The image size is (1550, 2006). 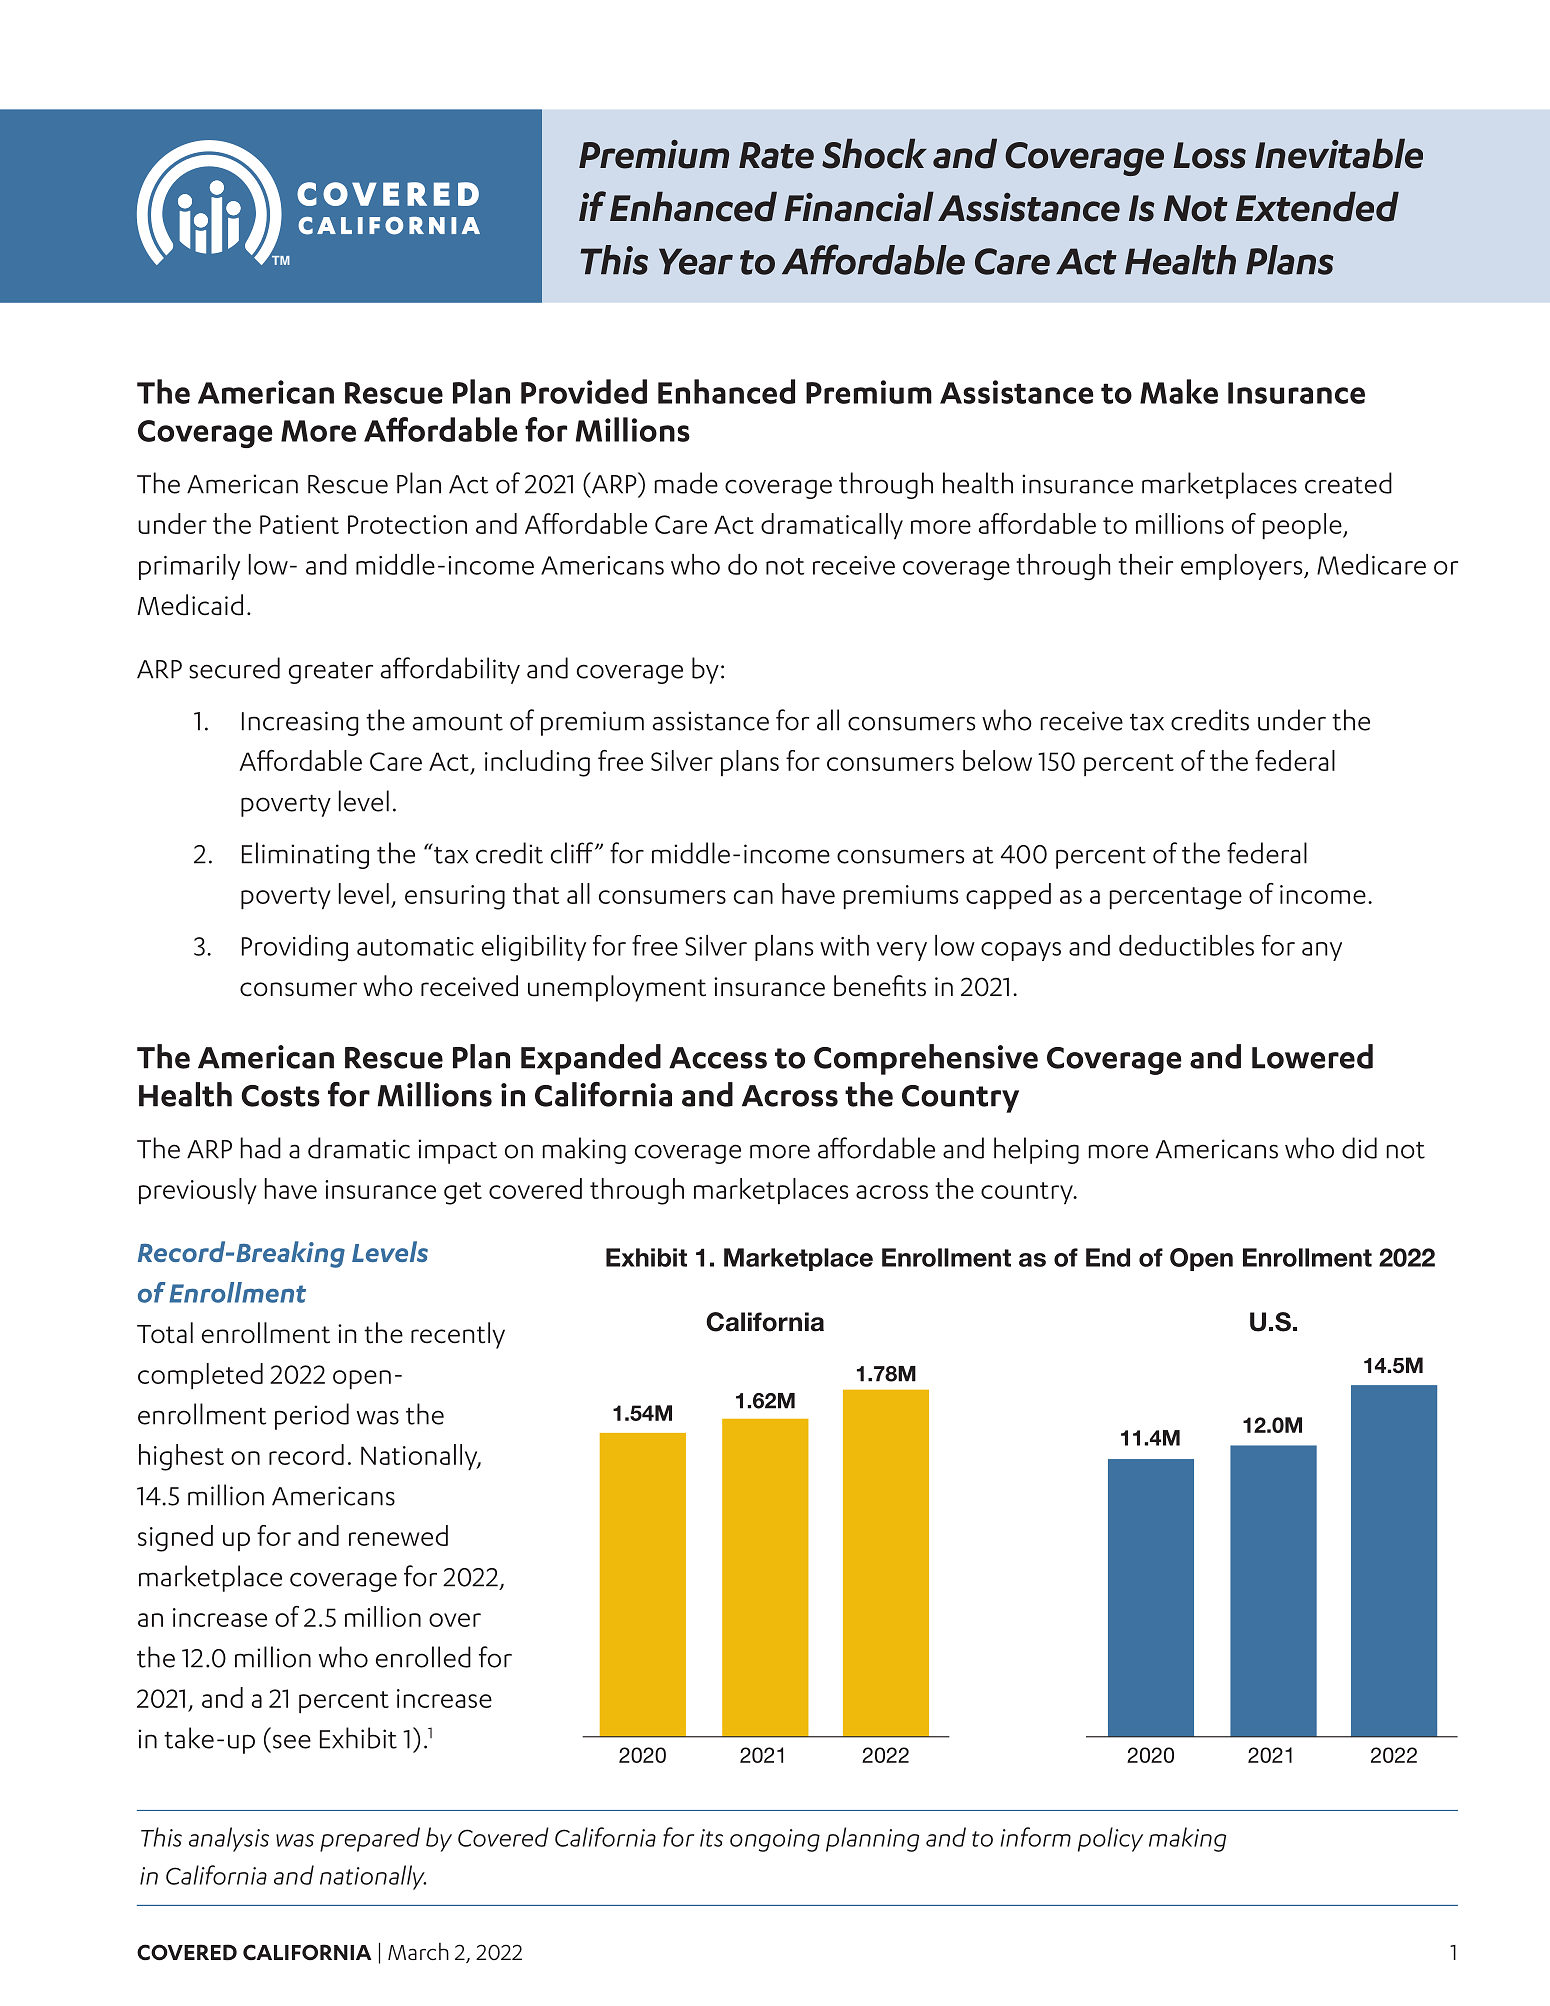 I want to click on Lowered, so click(x=1312, y=1056).
